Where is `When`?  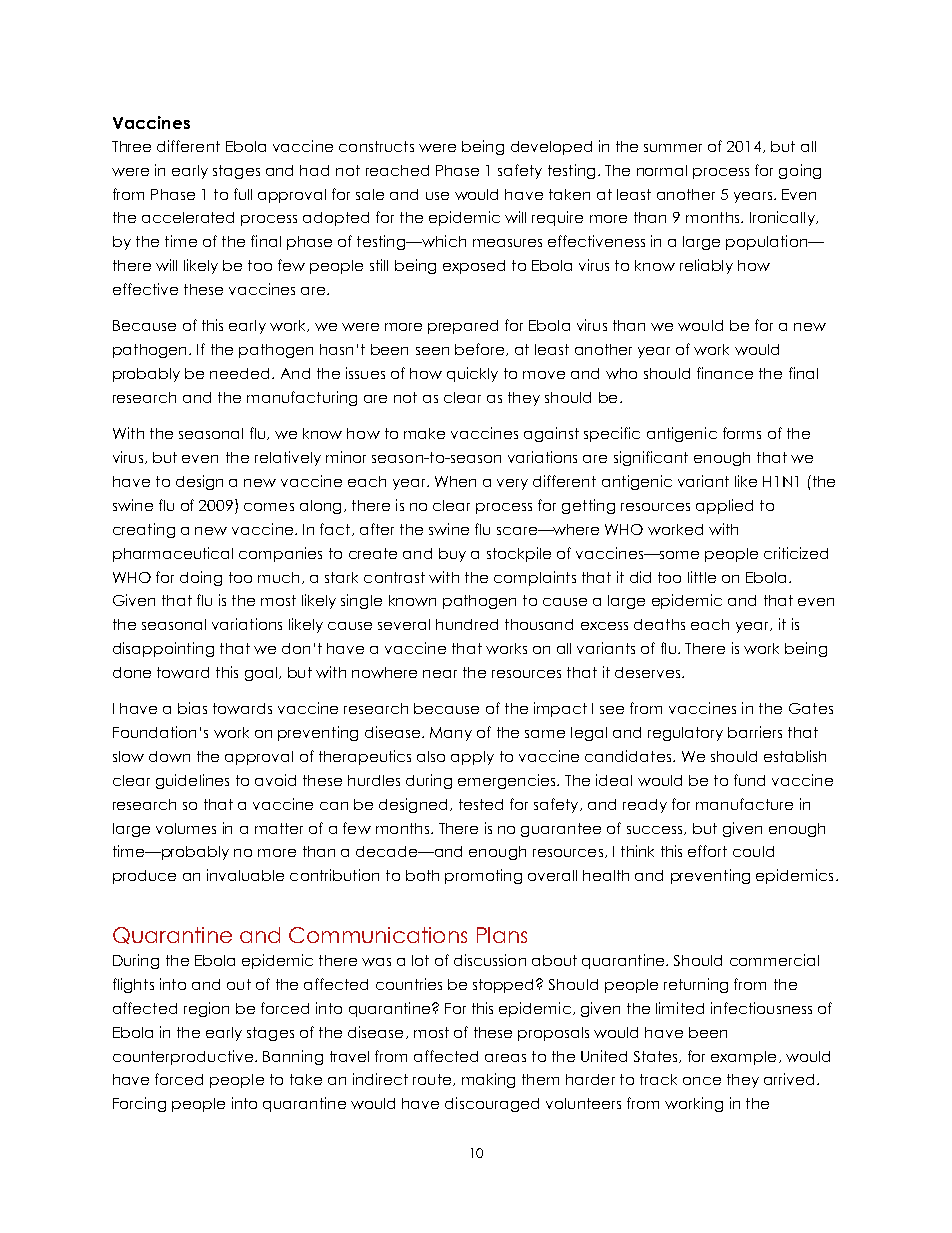 When is located at coordinates (455, 481).
